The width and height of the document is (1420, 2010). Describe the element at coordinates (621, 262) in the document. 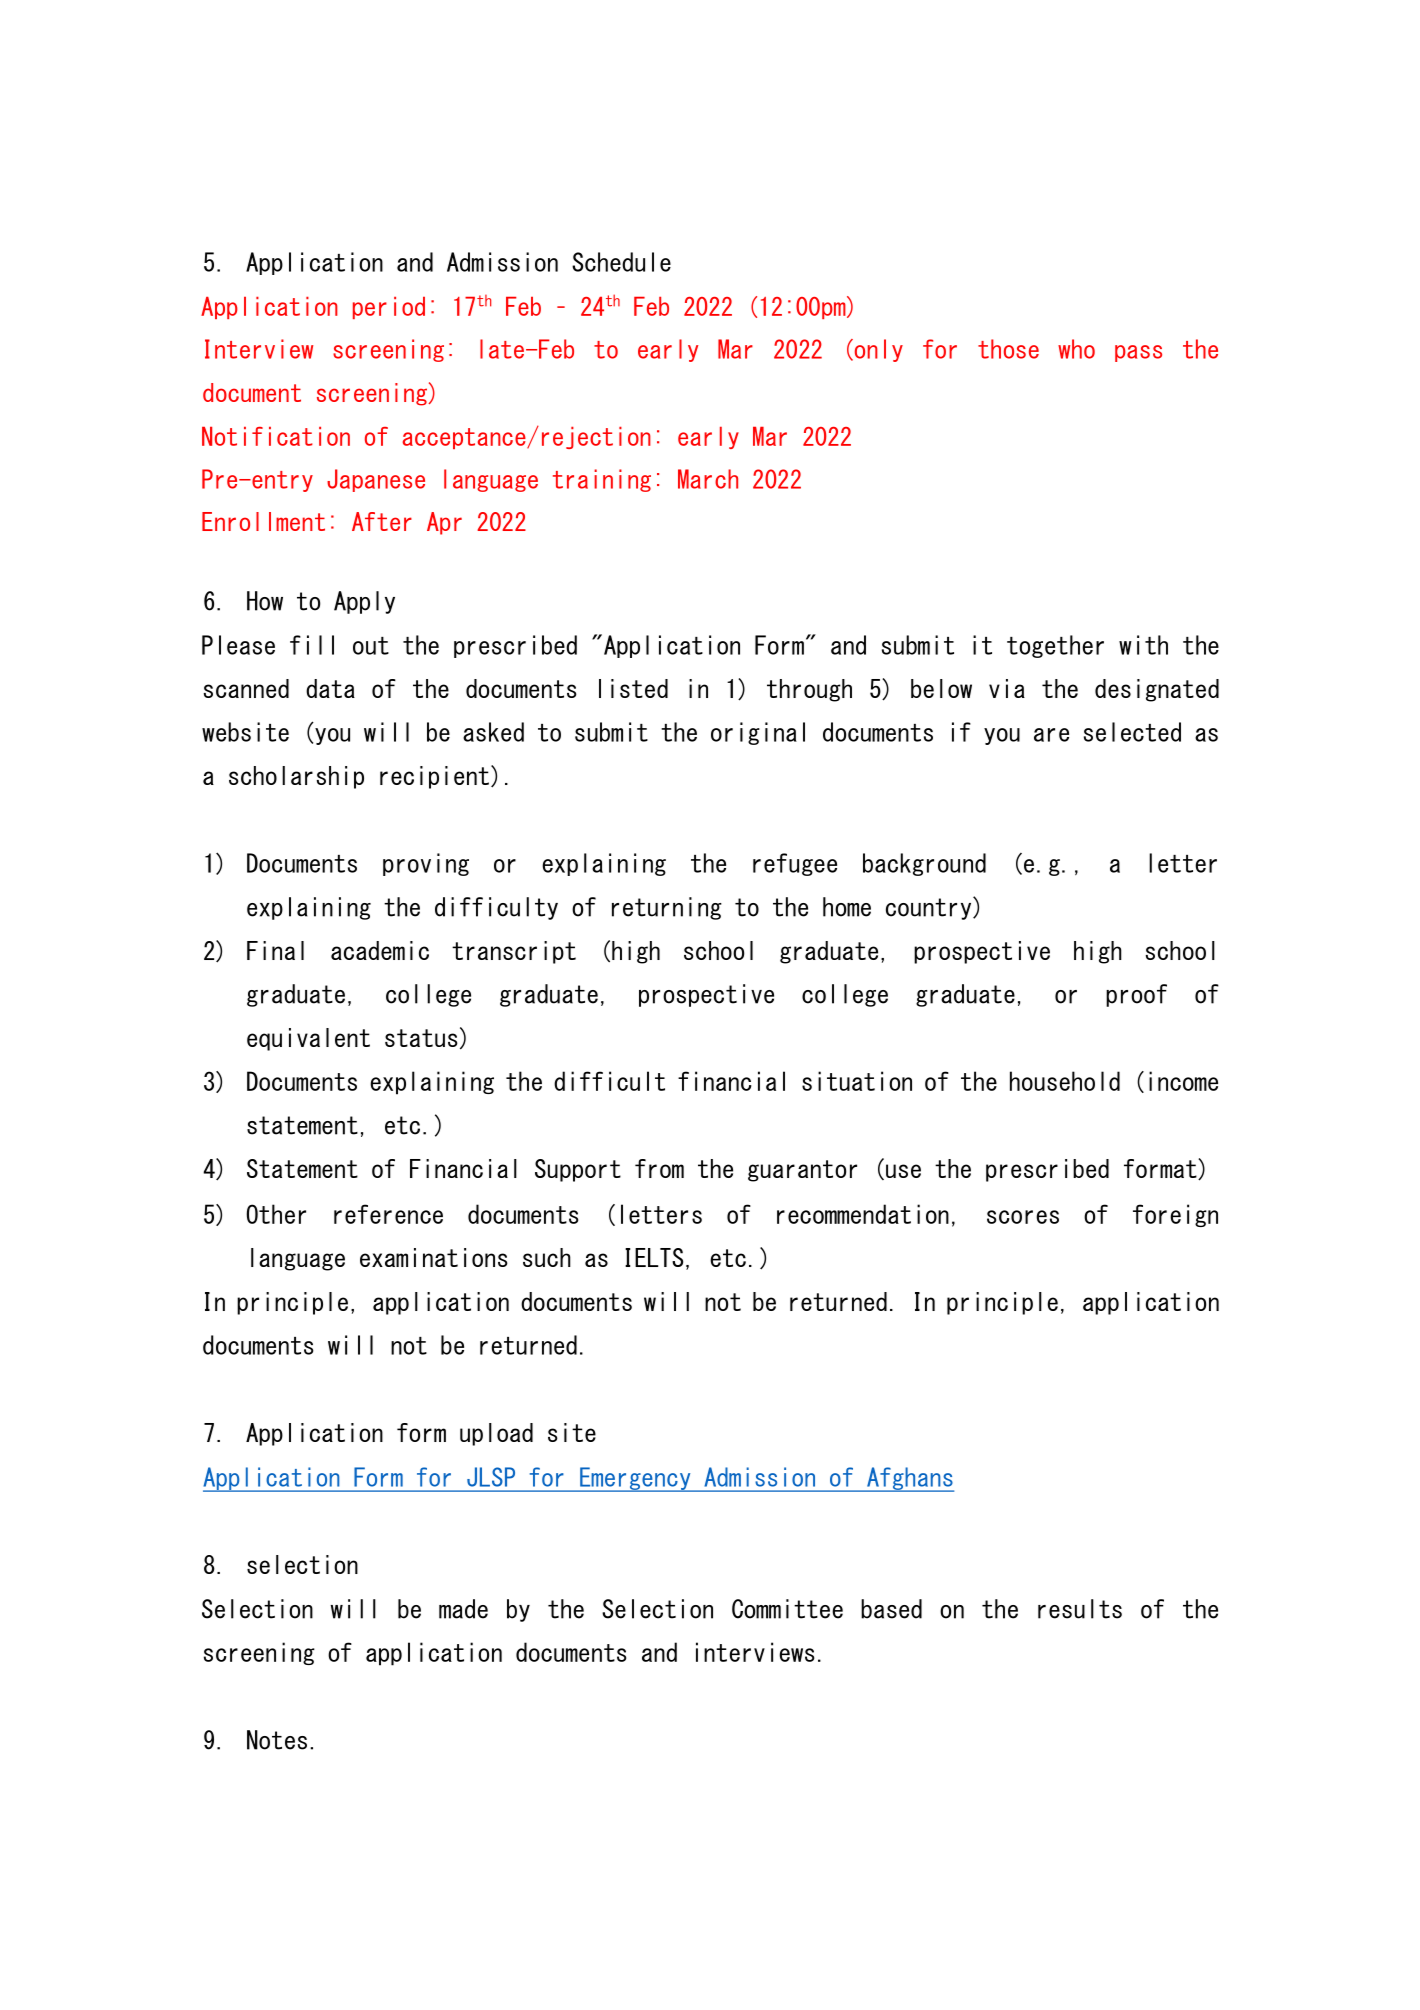

I see `Schedule` at that location.
